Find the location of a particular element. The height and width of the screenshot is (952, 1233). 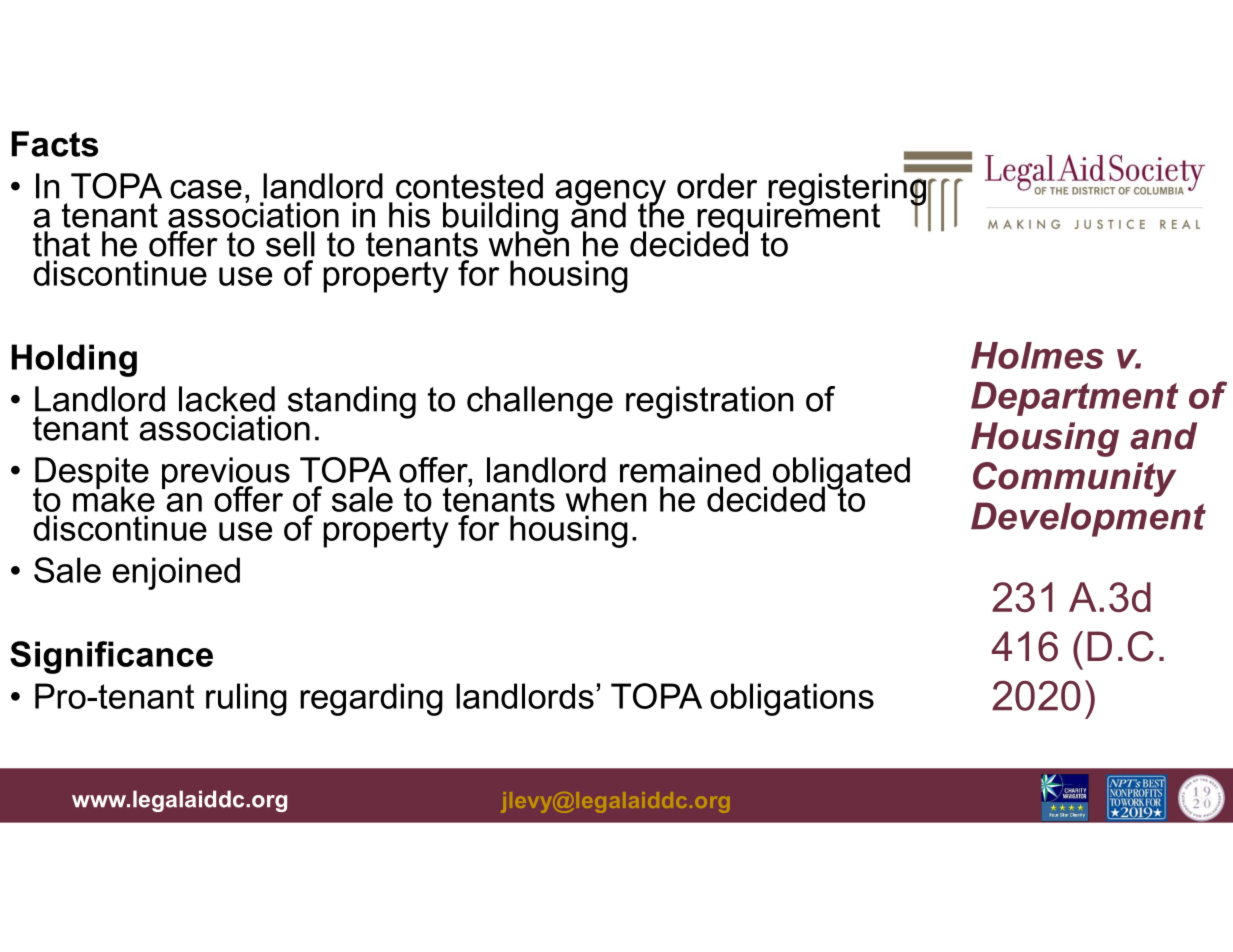

registering is located at coordinates (847, 189).
